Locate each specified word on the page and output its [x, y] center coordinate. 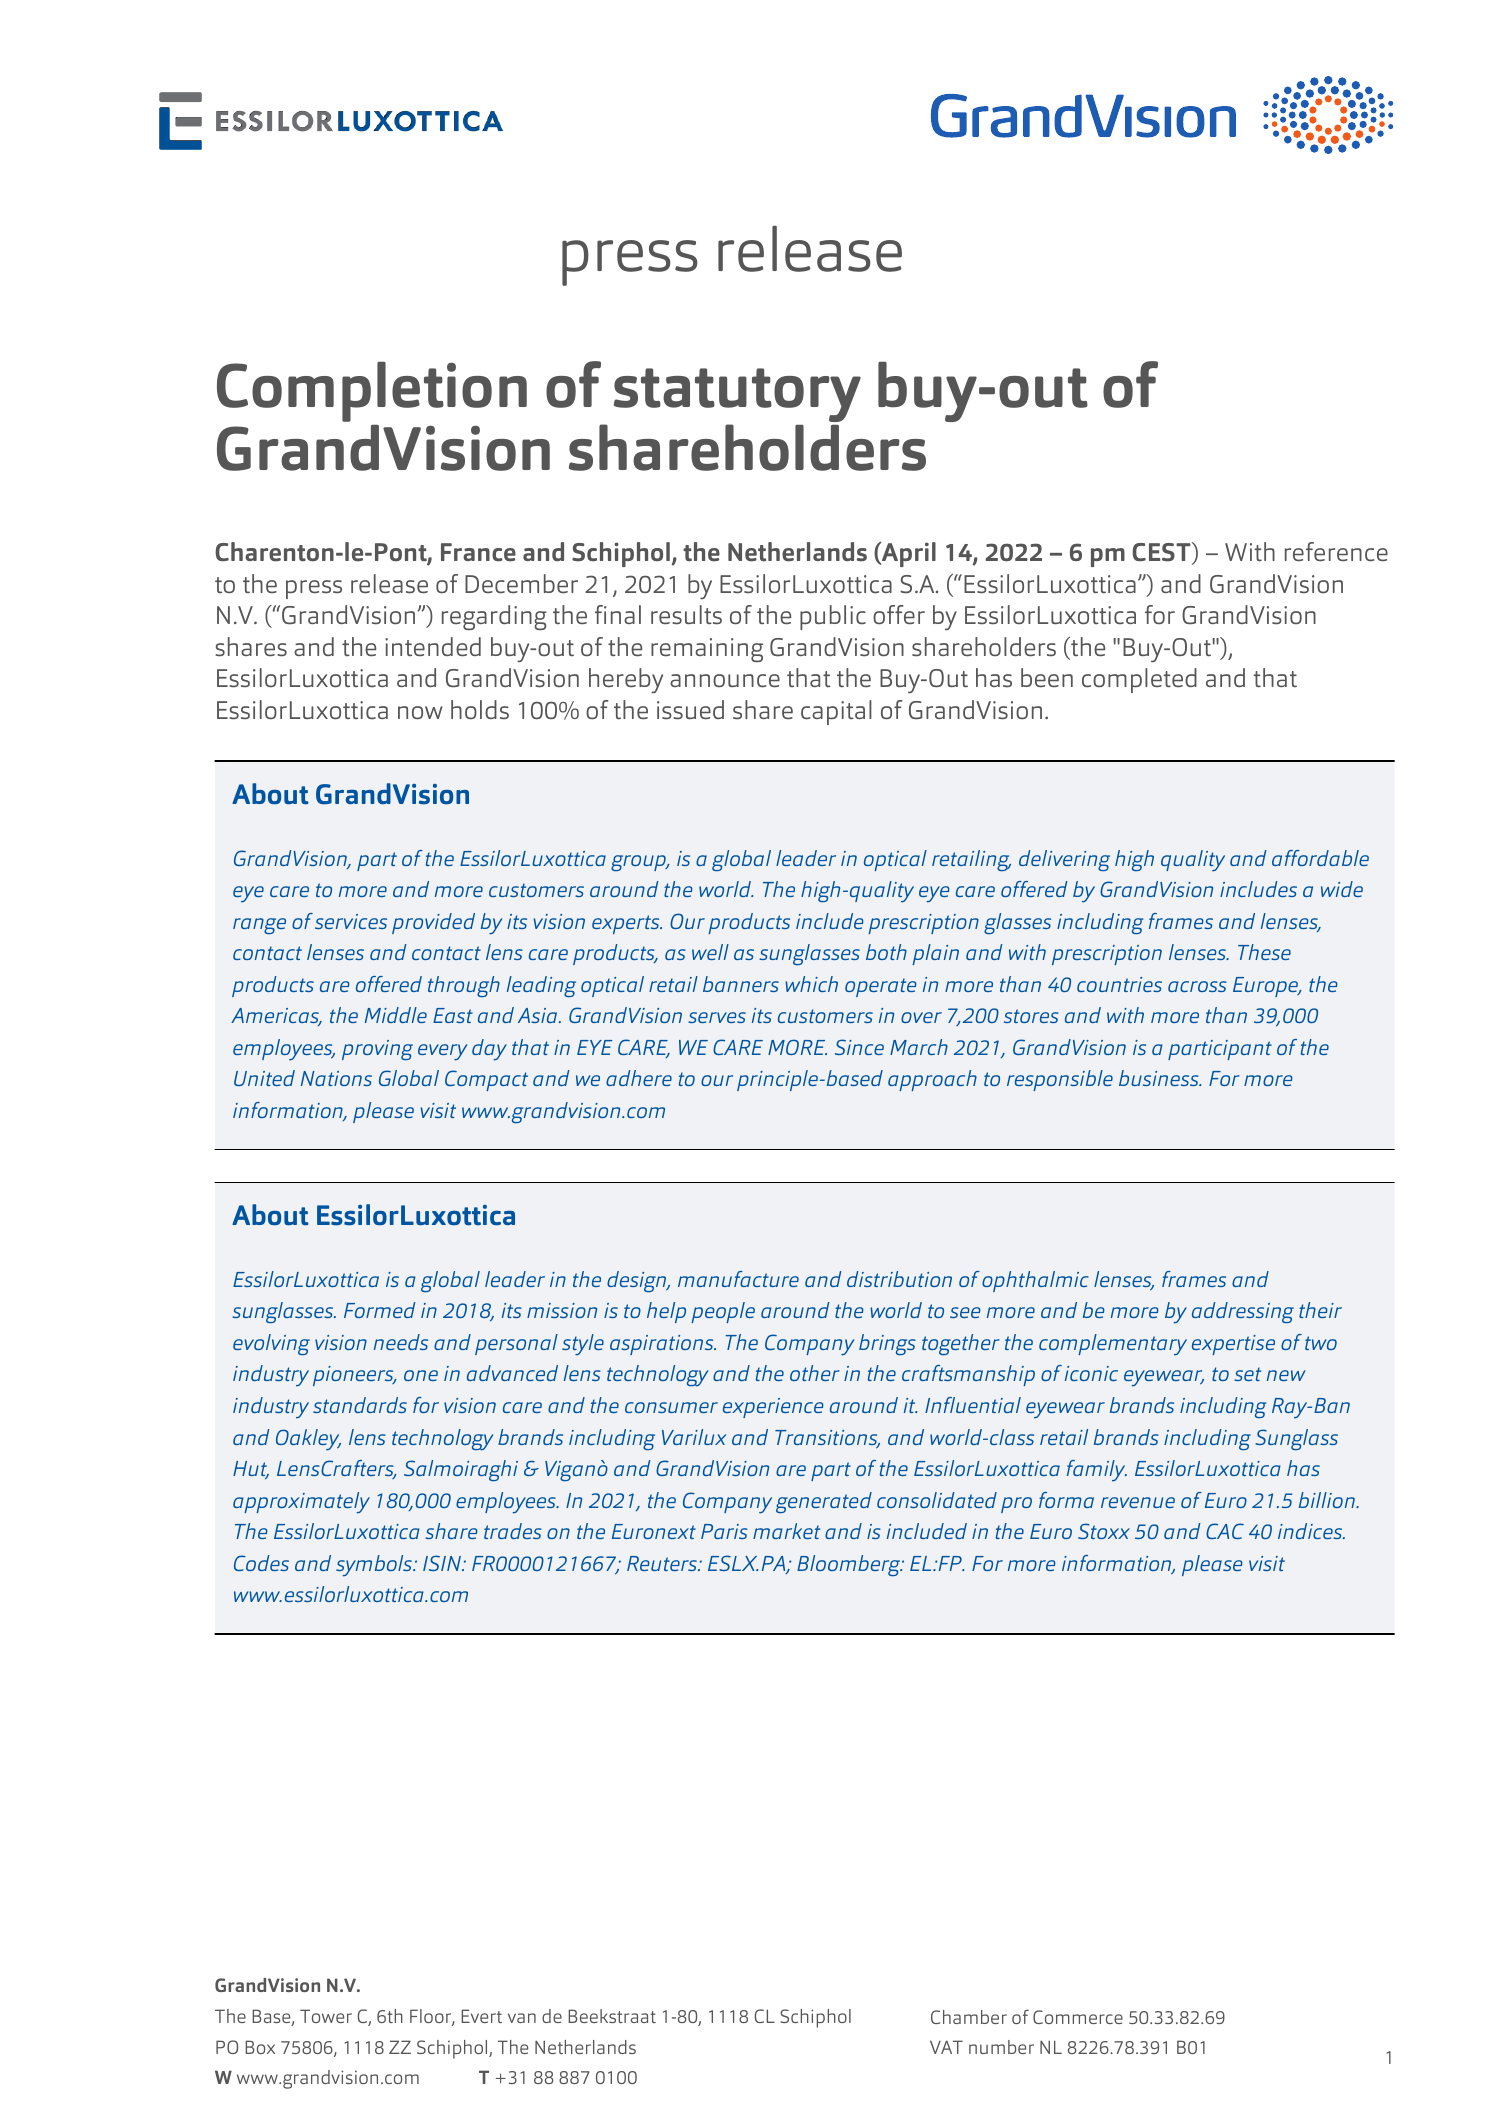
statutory [737, 396]
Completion [372, 392]
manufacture [738, 1279]
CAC [1225, 1531]
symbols [375, 1566]
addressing [1243, 1312]
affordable [1320, 858]
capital [836, 712]
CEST [1162, 553]
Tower [326, 2016]
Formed [379, 1310]
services [351, 921]
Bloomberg [850, 1565]
